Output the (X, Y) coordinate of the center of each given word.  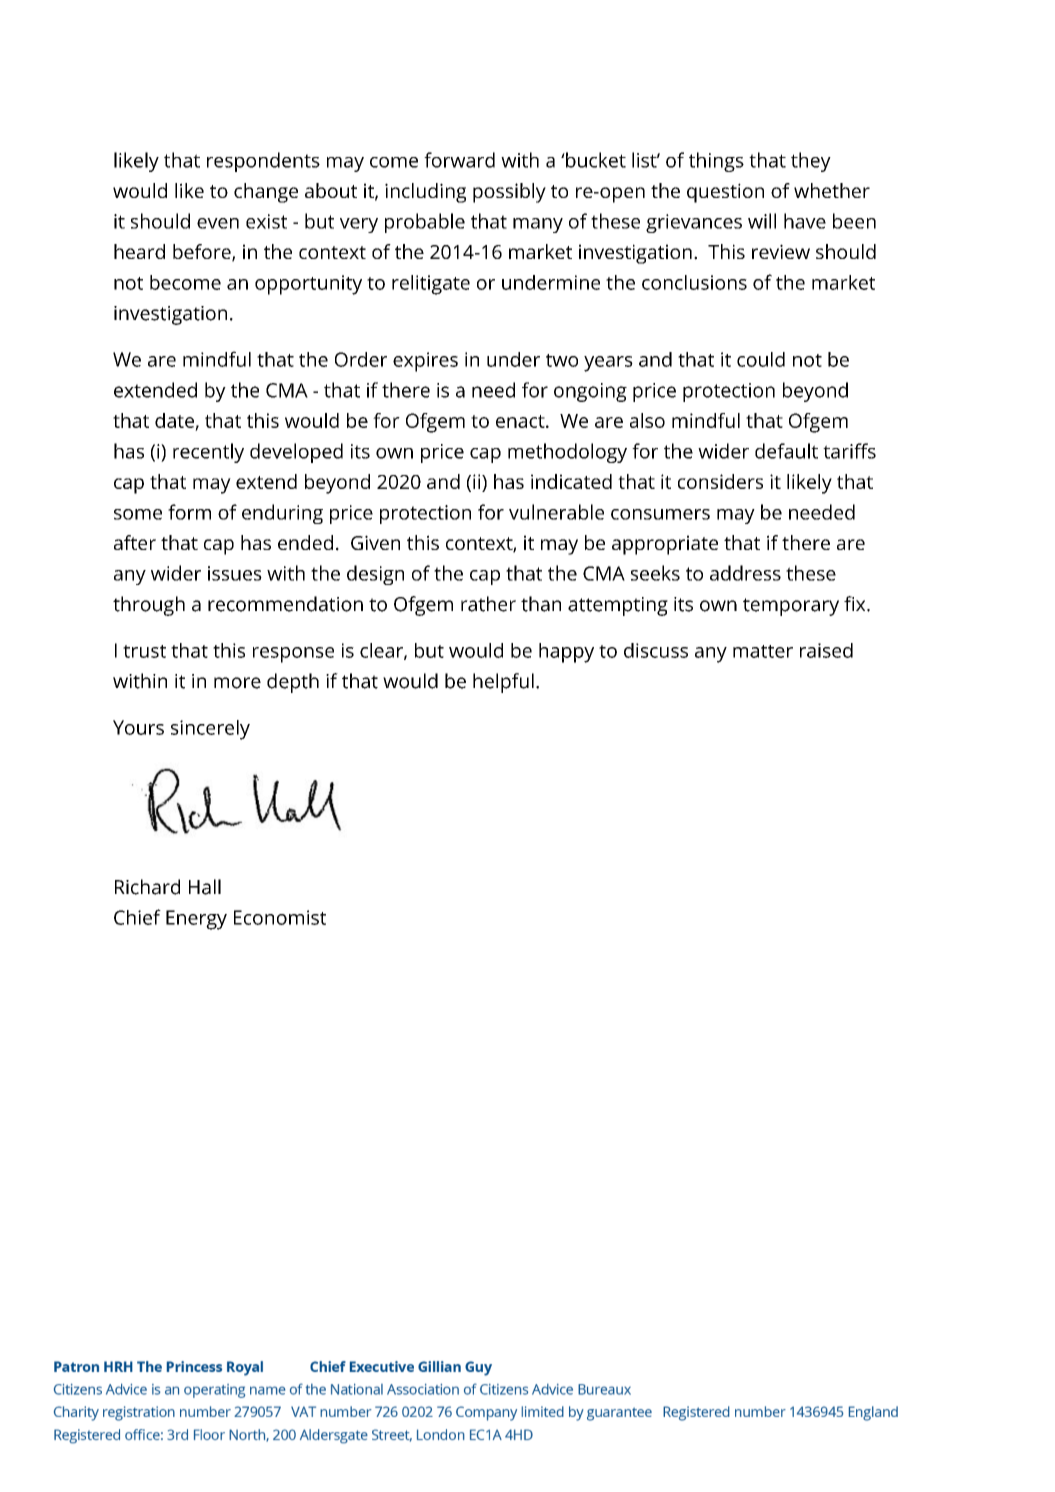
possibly (509, 193)
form (189, 512)
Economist (280, 917)
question (725, 193)
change (266, 193)
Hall (205, 887)
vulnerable (556, 512)
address (745, 573)
